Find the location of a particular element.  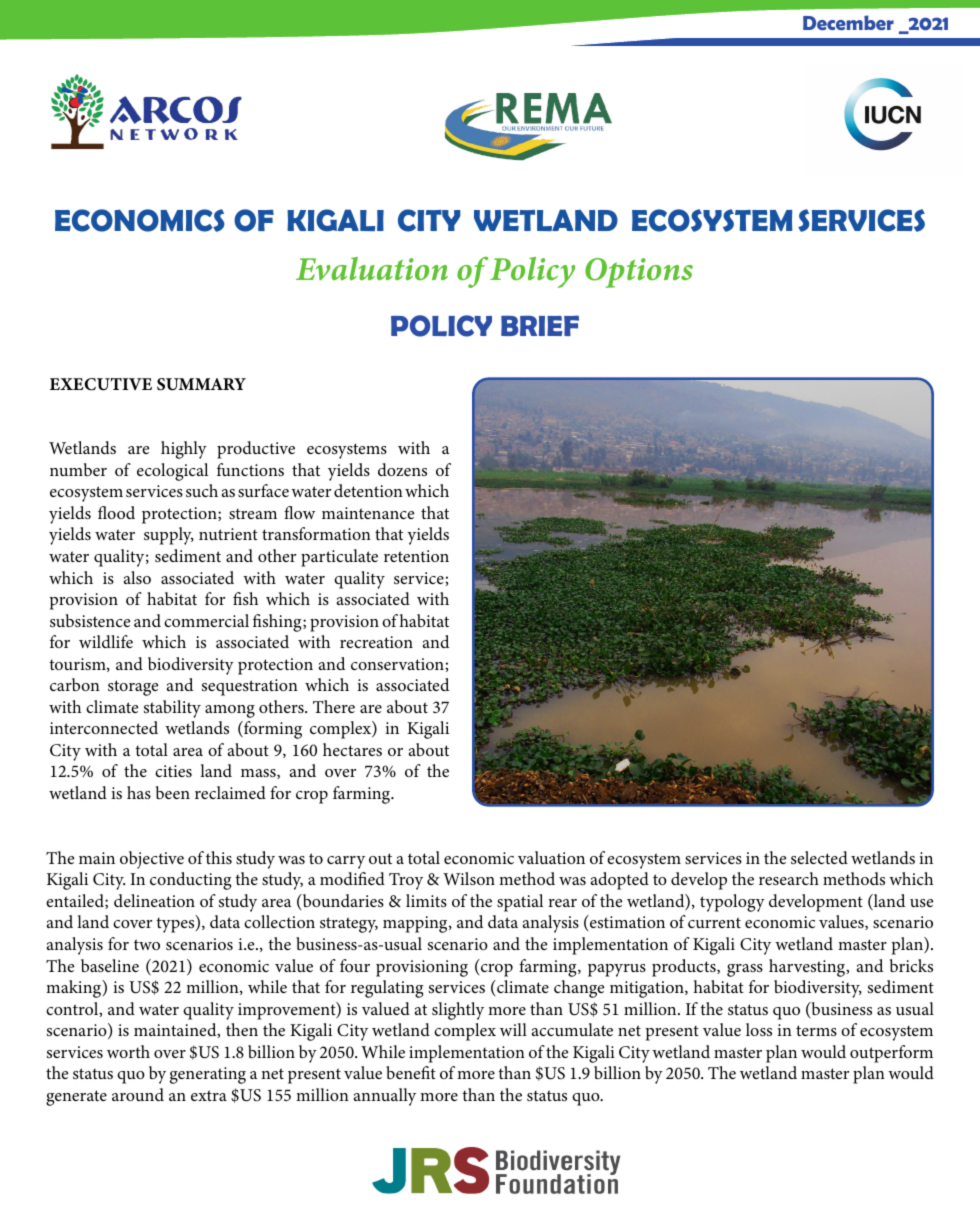

BRIEF is located at coordinates (540, 325).
